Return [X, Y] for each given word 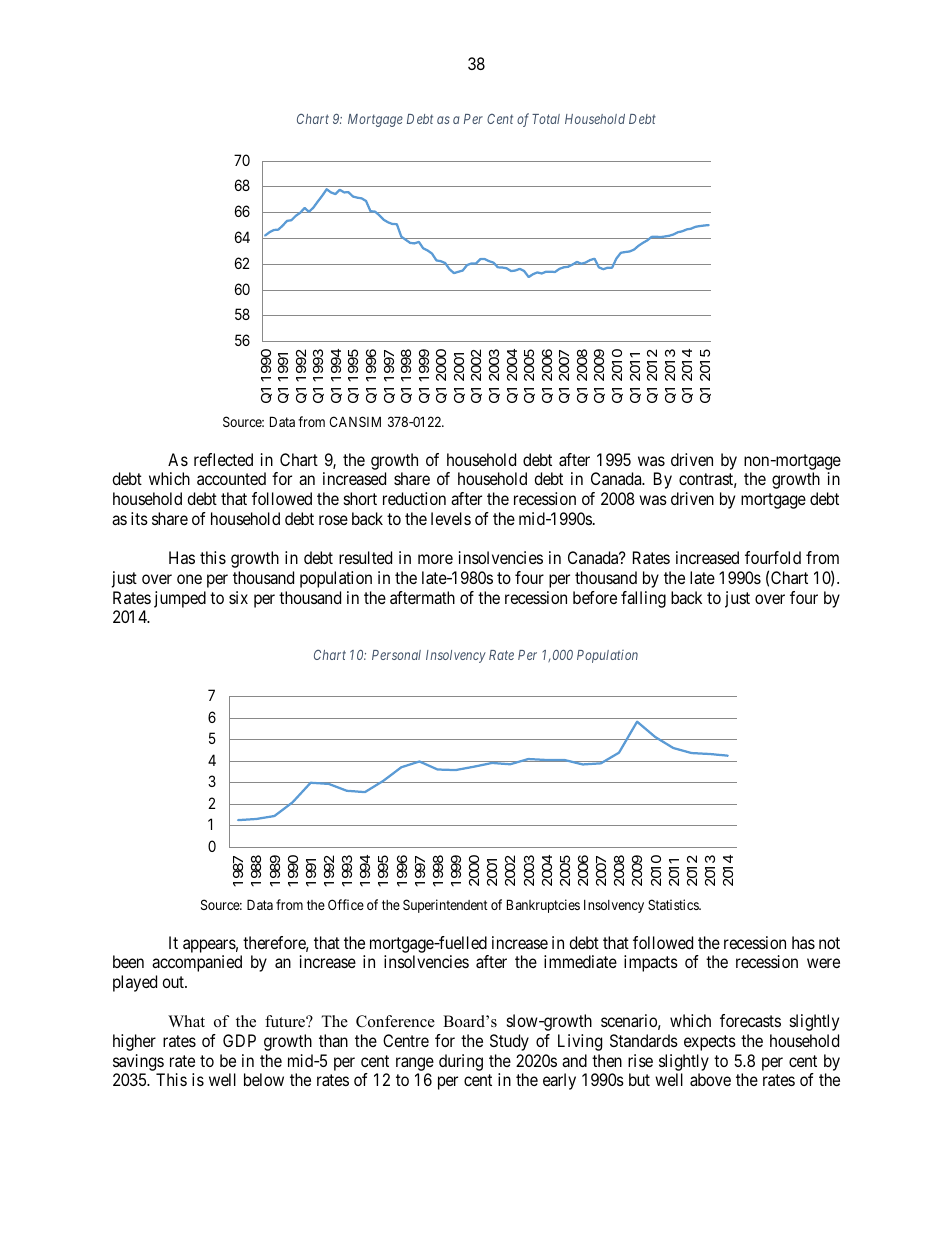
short [360, 498]
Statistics [674, 904]
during [461, 1062]
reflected [223, 459]
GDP [239, 1040]
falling [643, 599]
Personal [396, 655]
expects [710, 1043]
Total [546, 119]
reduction [414, 498]
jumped [180, 599]
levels [451, 518]
